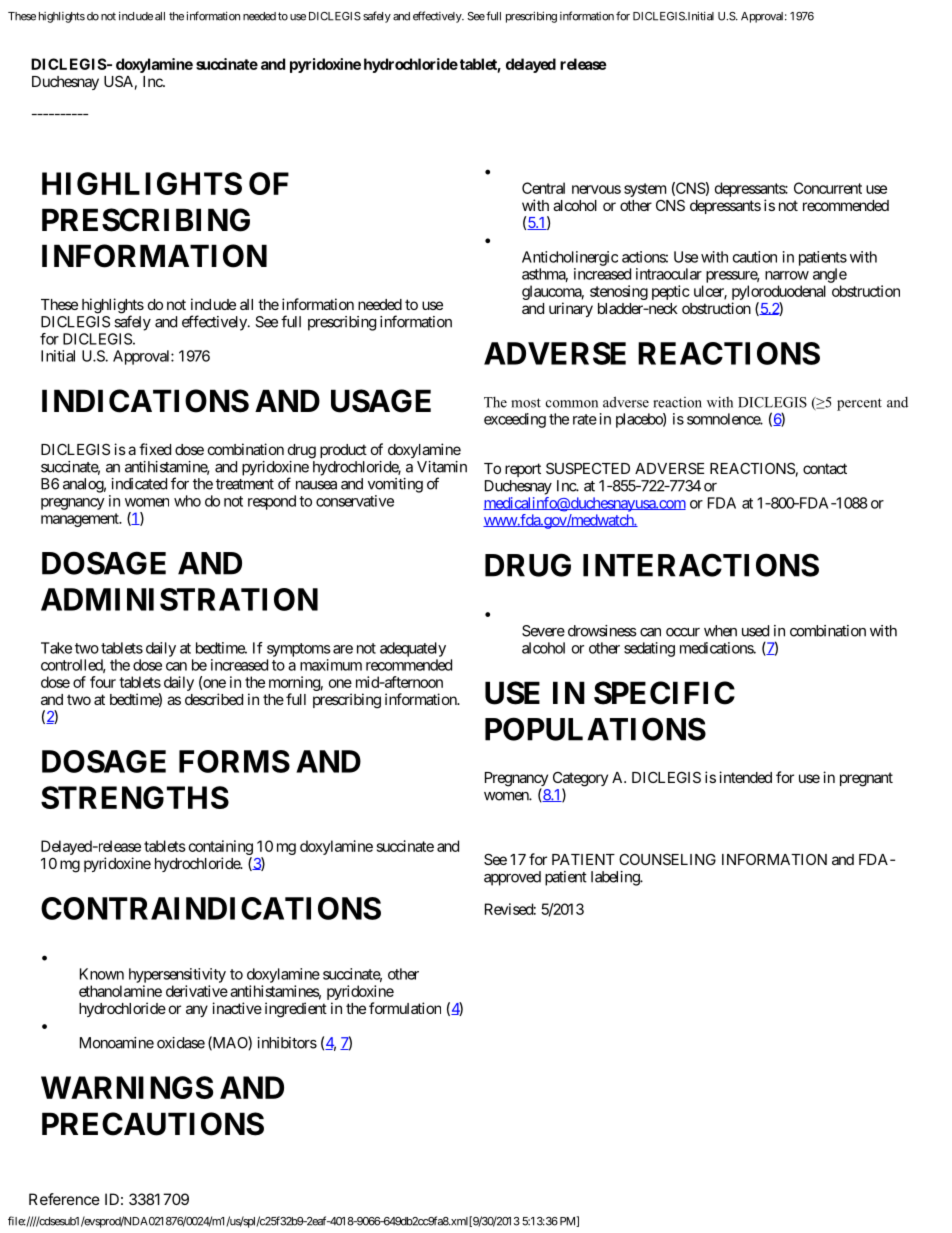  What do you see at coordinates (155, 449) in the screenshot?
I see `fixed` at bounding box center [155, 449].
